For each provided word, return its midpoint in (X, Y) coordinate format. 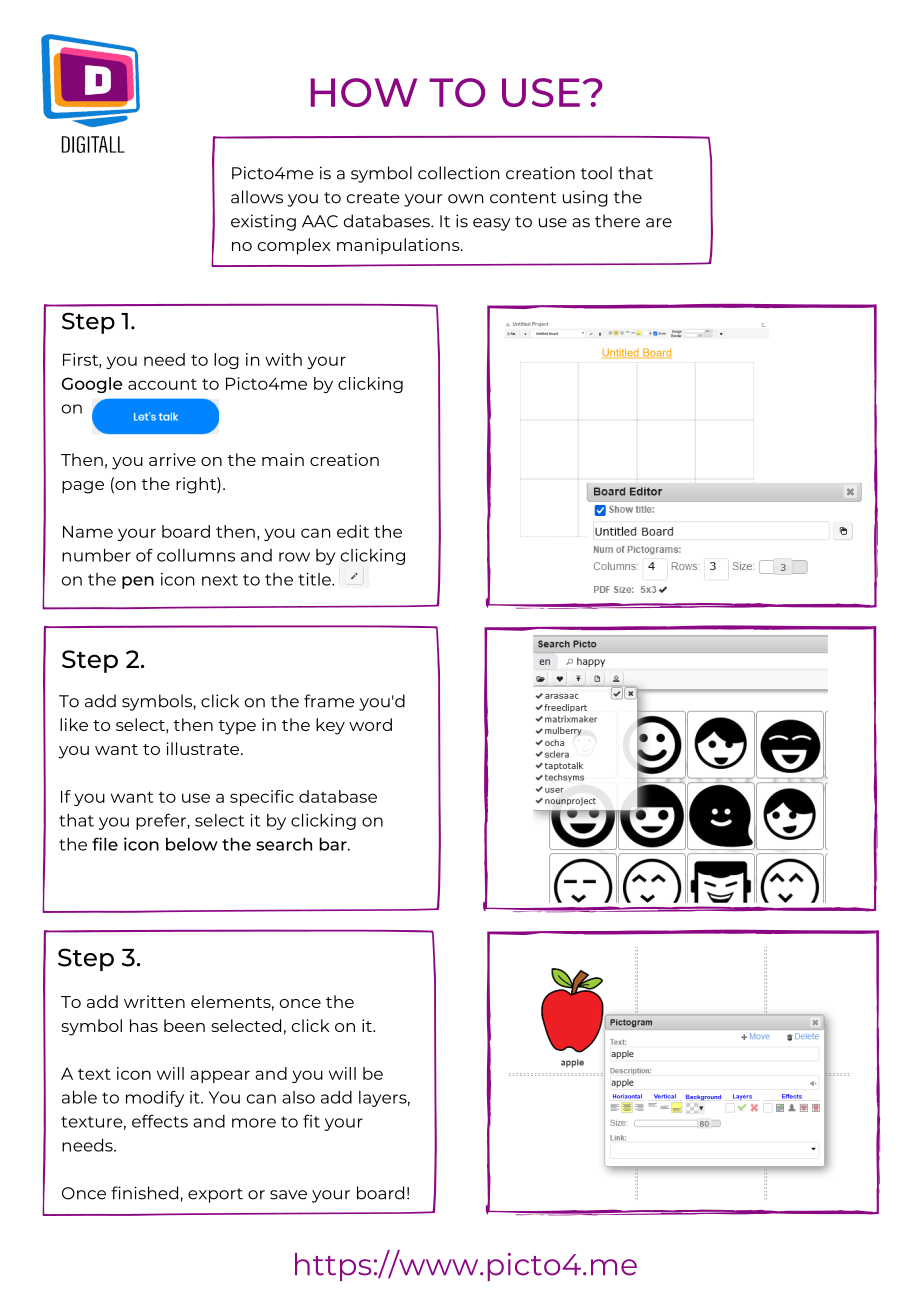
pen (138, 582)
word (370, 724)
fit (311, 1121)
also (298, 1097)
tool (596, 173)
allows (257, 197)
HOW (364, 92)
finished (146, 1193)
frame (329, 701)
